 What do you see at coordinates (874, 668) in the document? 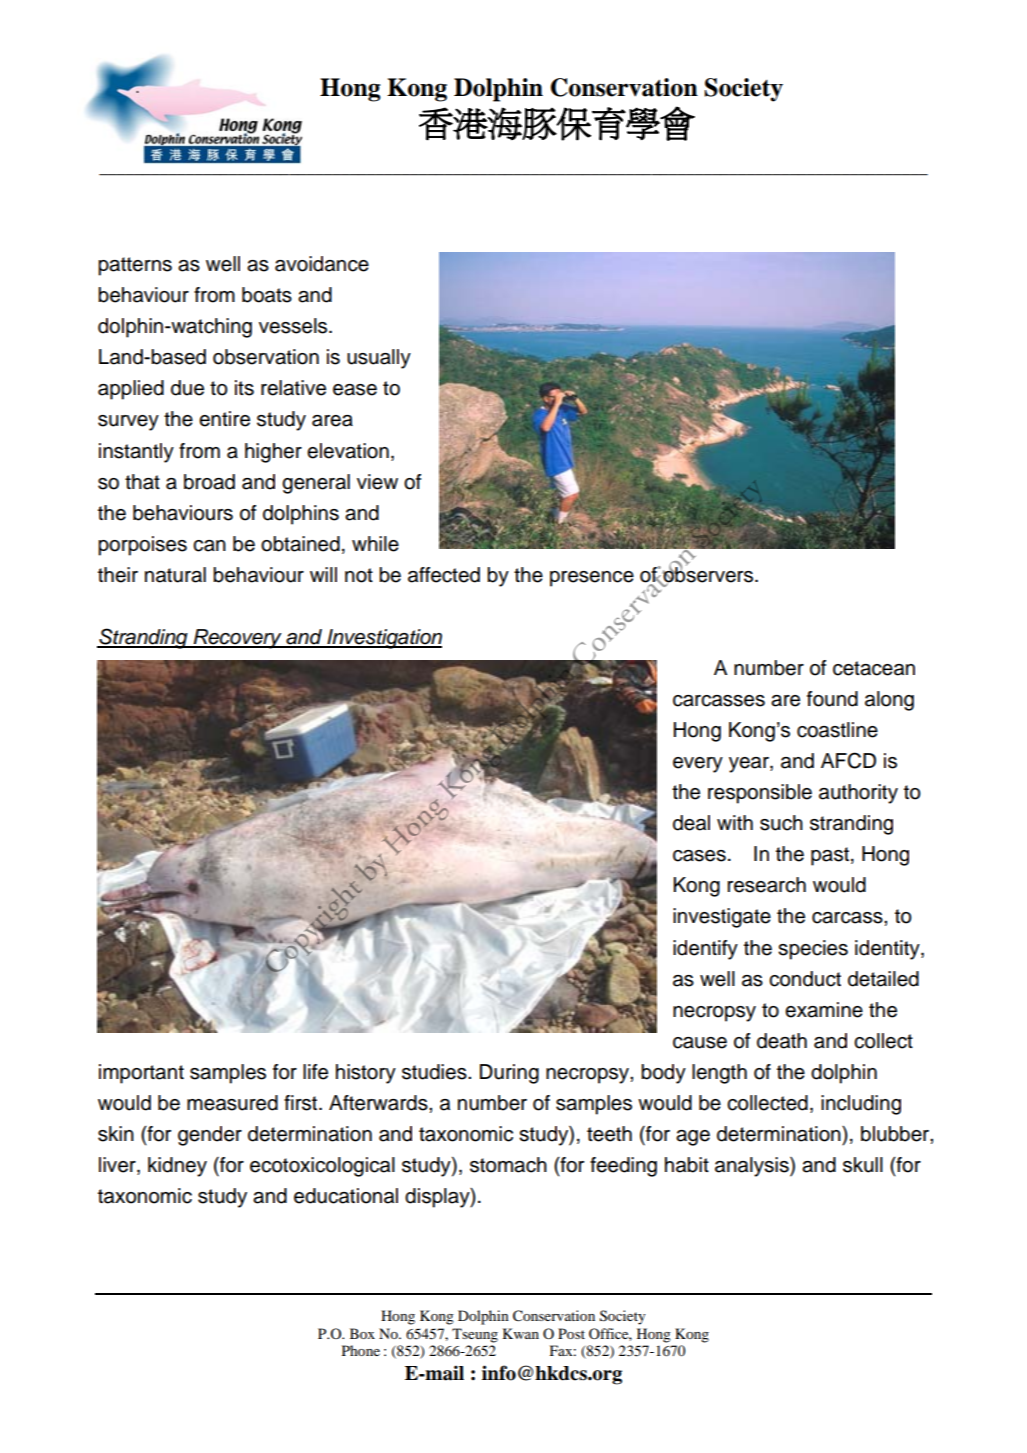
I see `cetacean` at bounding box center [874, 668].
